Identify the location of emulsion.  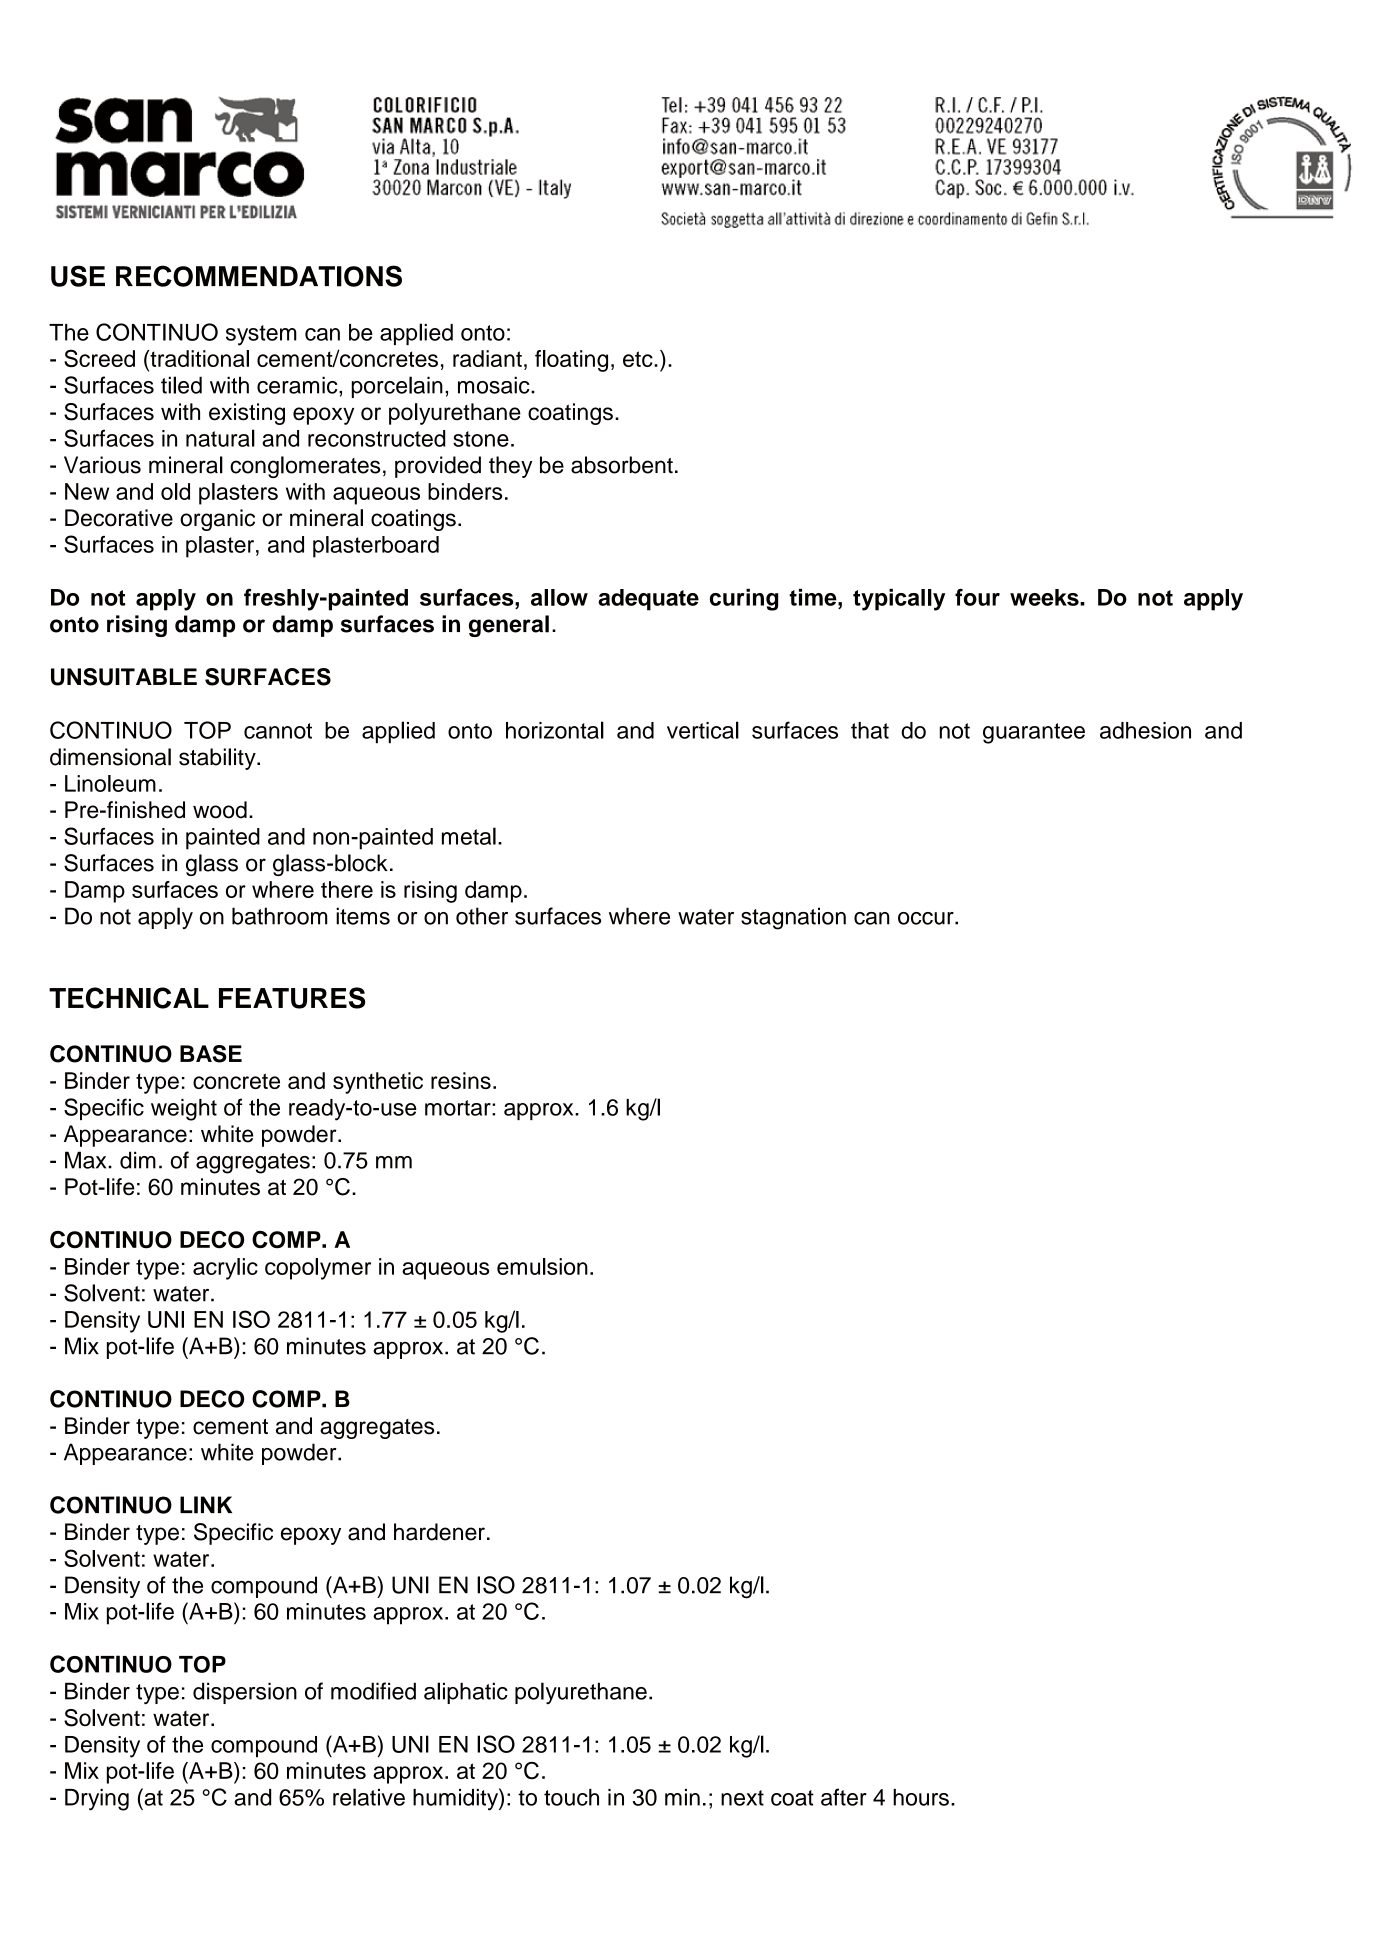
(542, 1266).
